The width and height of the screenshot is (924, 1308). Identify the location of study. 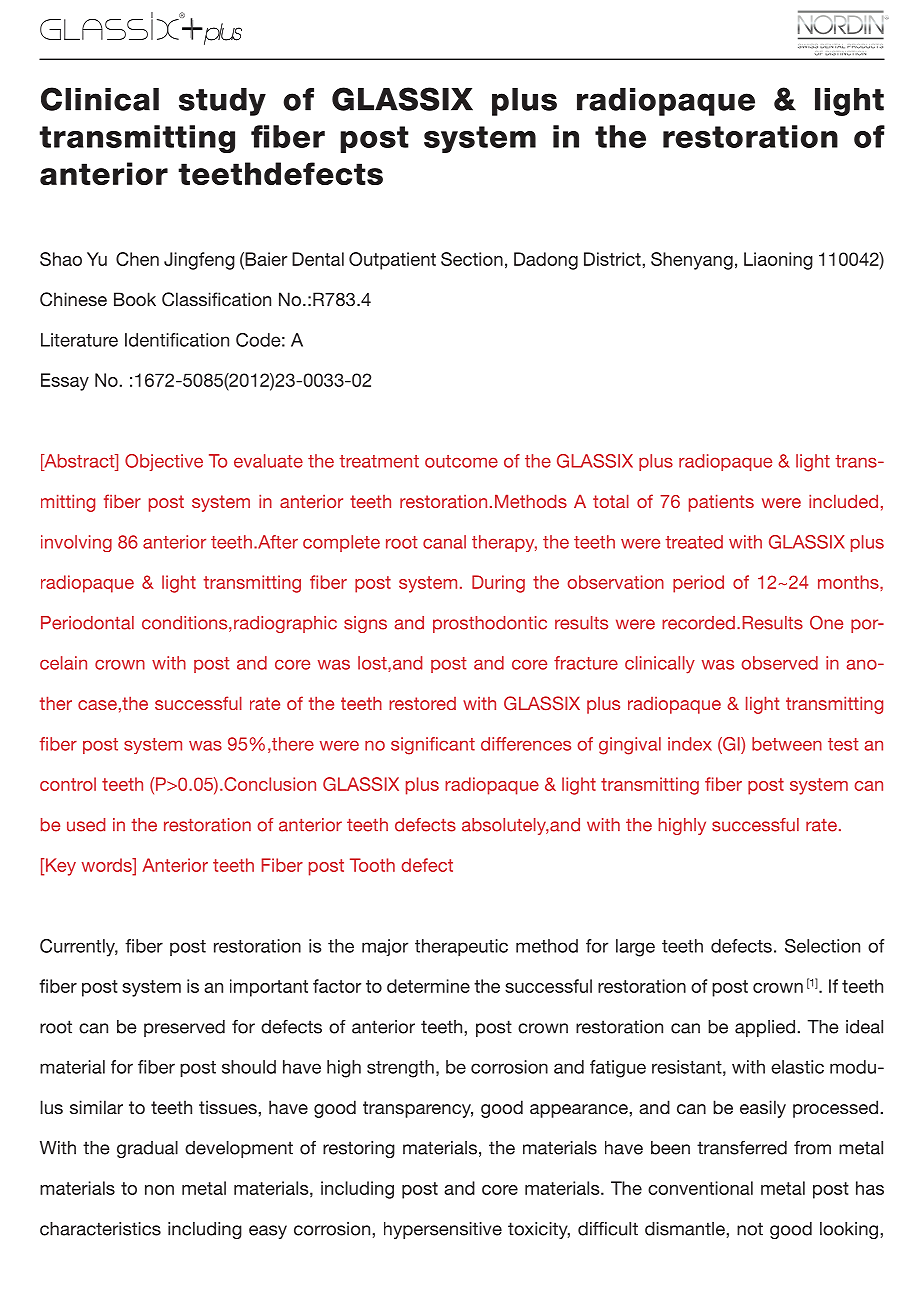
(222, 102).
